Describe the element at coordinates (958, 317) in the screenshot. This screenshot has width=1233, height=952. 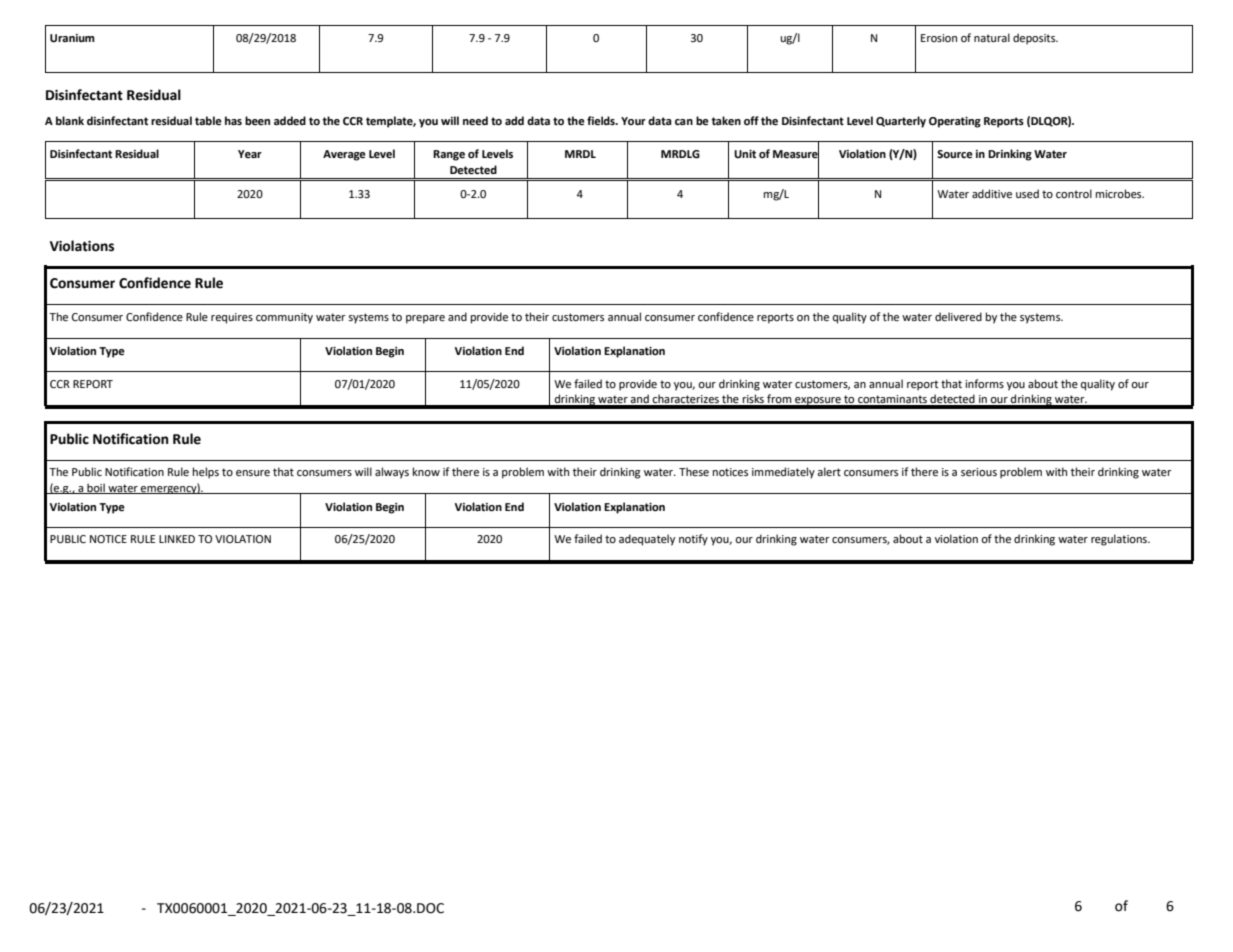
I see `delivered` at that location.
